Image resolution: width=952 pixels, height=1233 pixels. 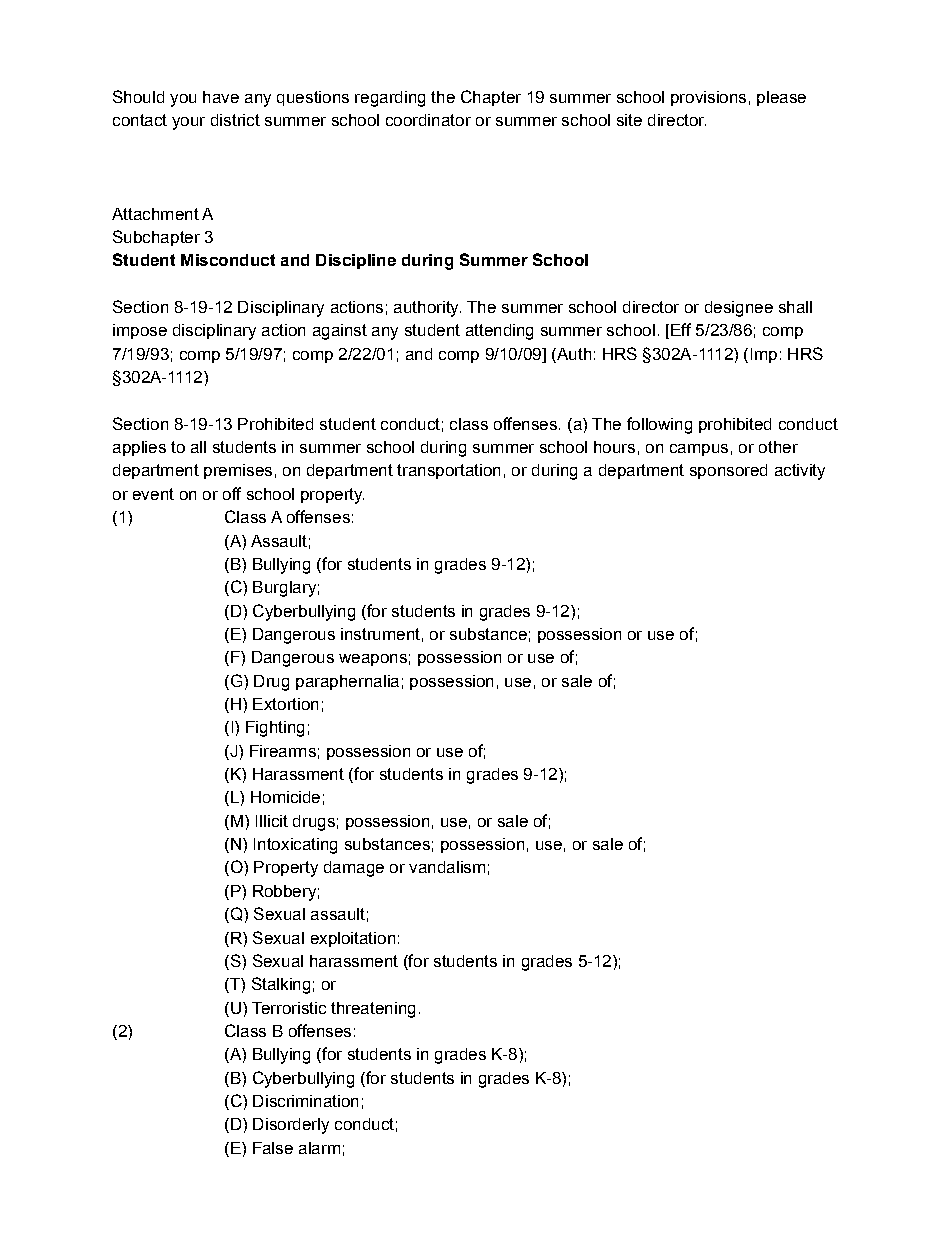 I want to click on premises, so click(x=238, y=471).
